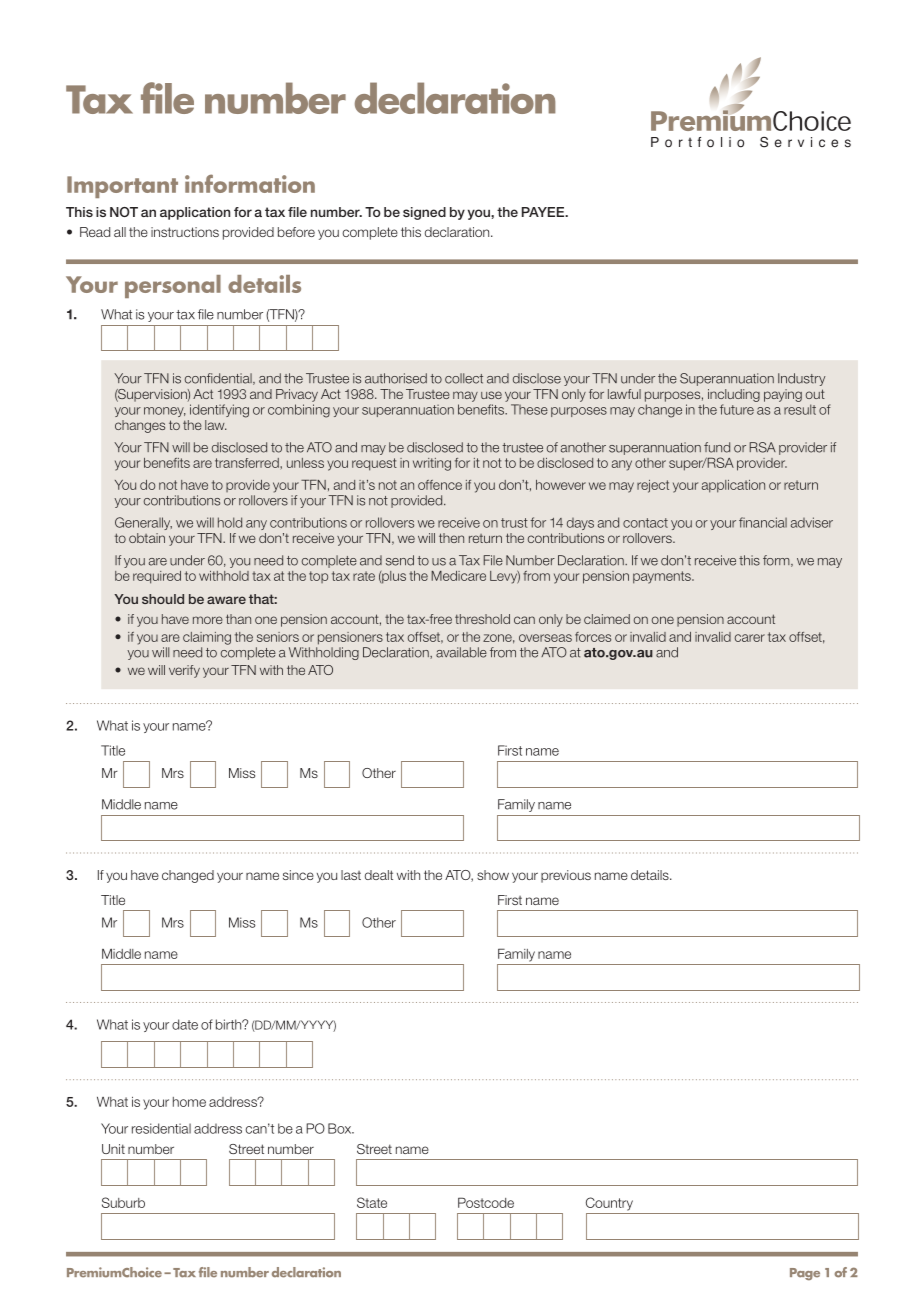  Describe the element at coordinates (566, 876) in the screenshot. I see `previous` at that location.
